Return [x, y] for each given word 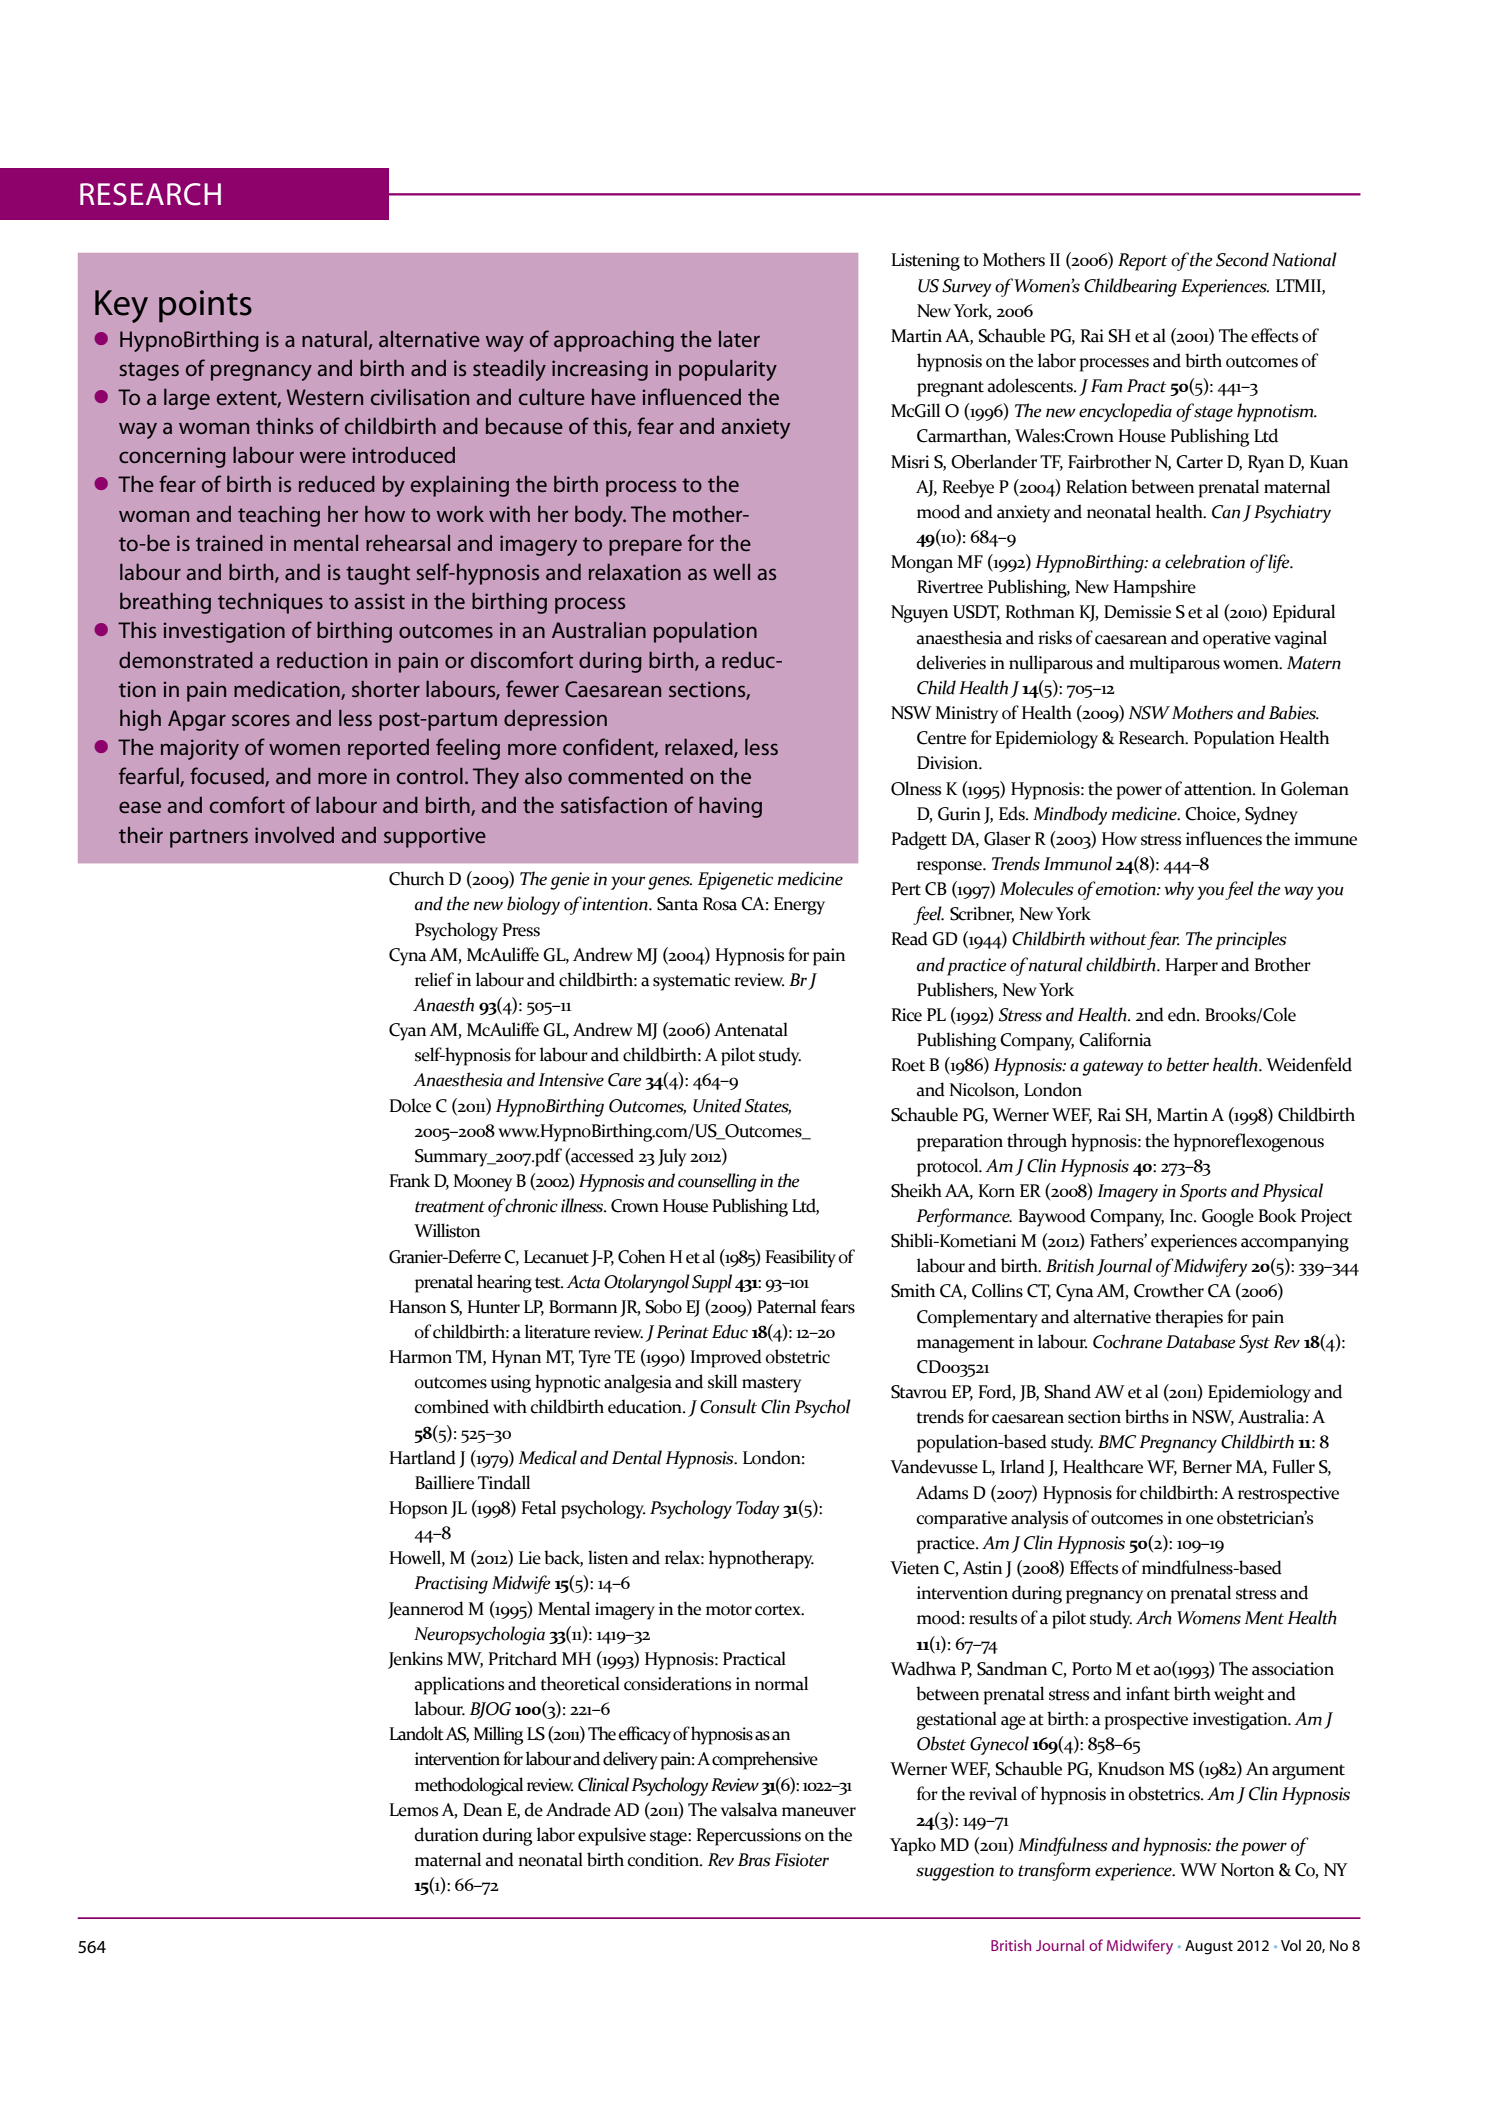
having [730, 807]
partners [209, 838]
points [205, 306]
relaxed [700, 748]
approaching [614, 341]
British [1011, 1945]
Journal [1060, 1945]
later [739, 339]
